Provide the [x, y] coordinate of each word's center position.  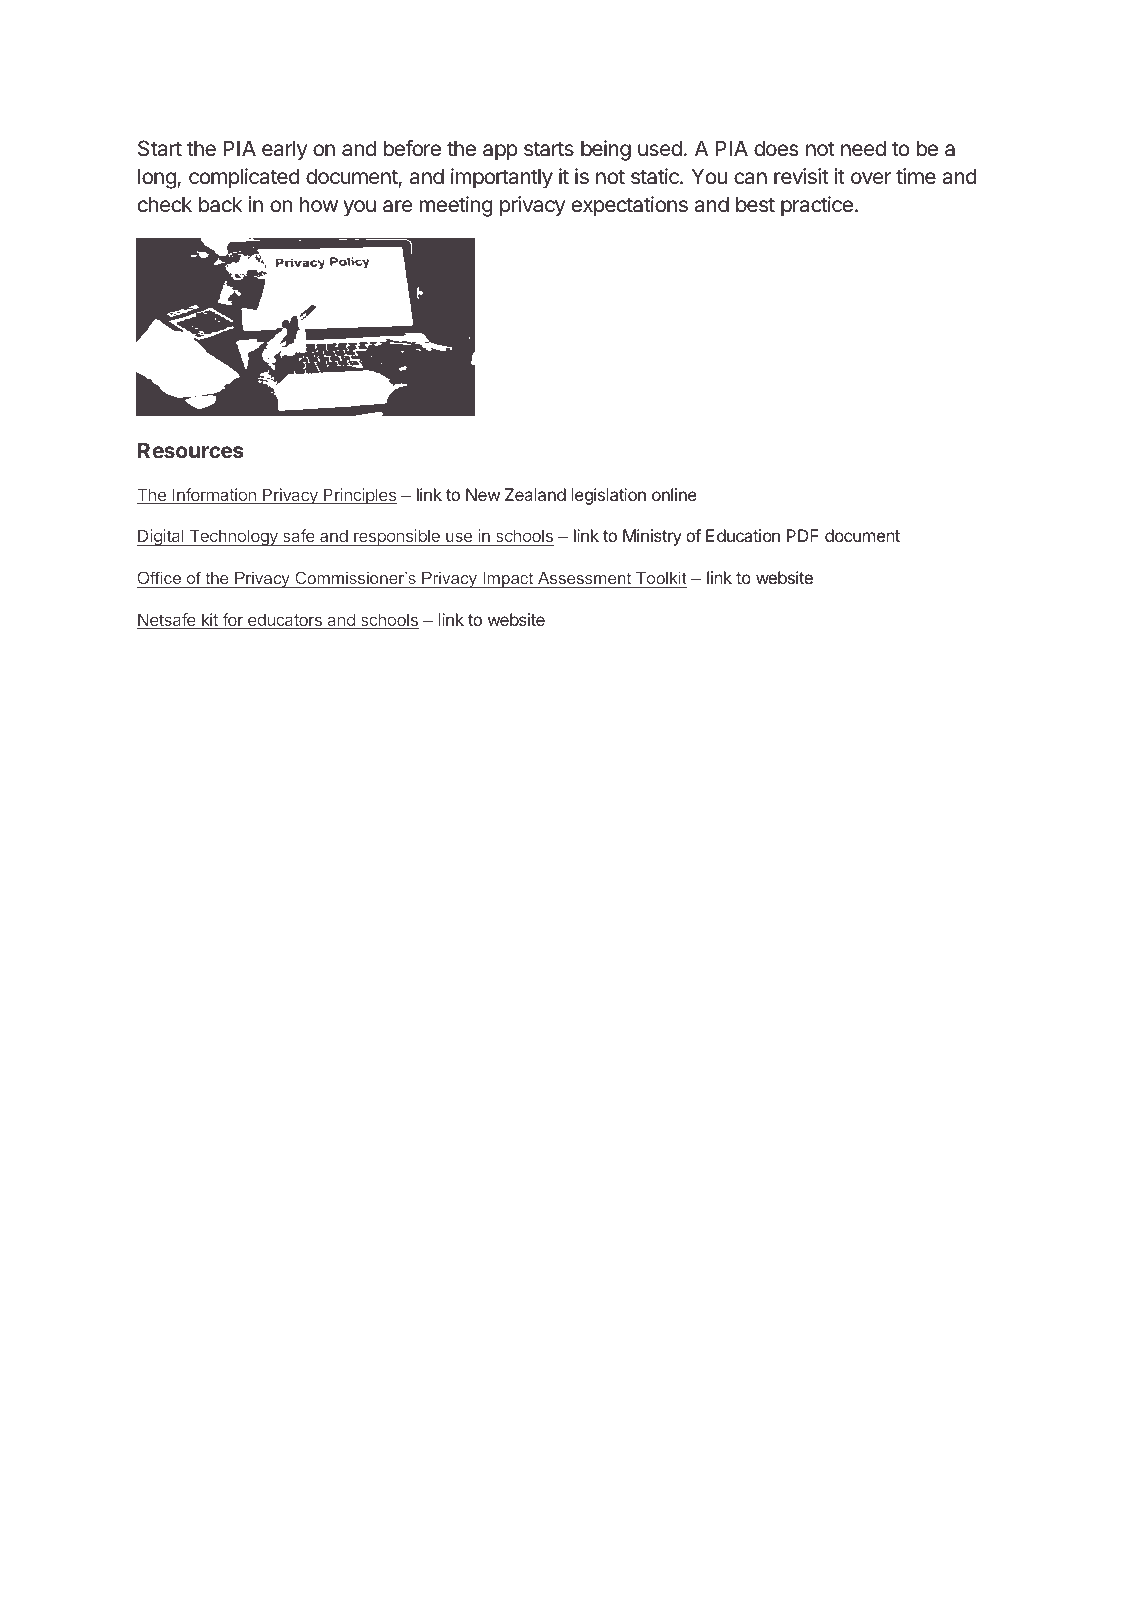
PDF [803, 535]
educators [284, 621]
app [500, 152]
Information [214, 496]
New [483, 494]
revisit [801, 176]
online [674, 494]
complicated [244, 178]
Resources [191, 450]
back [220, 204]
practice [817, 206]
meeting [456, 206]
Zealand [535, 494]
